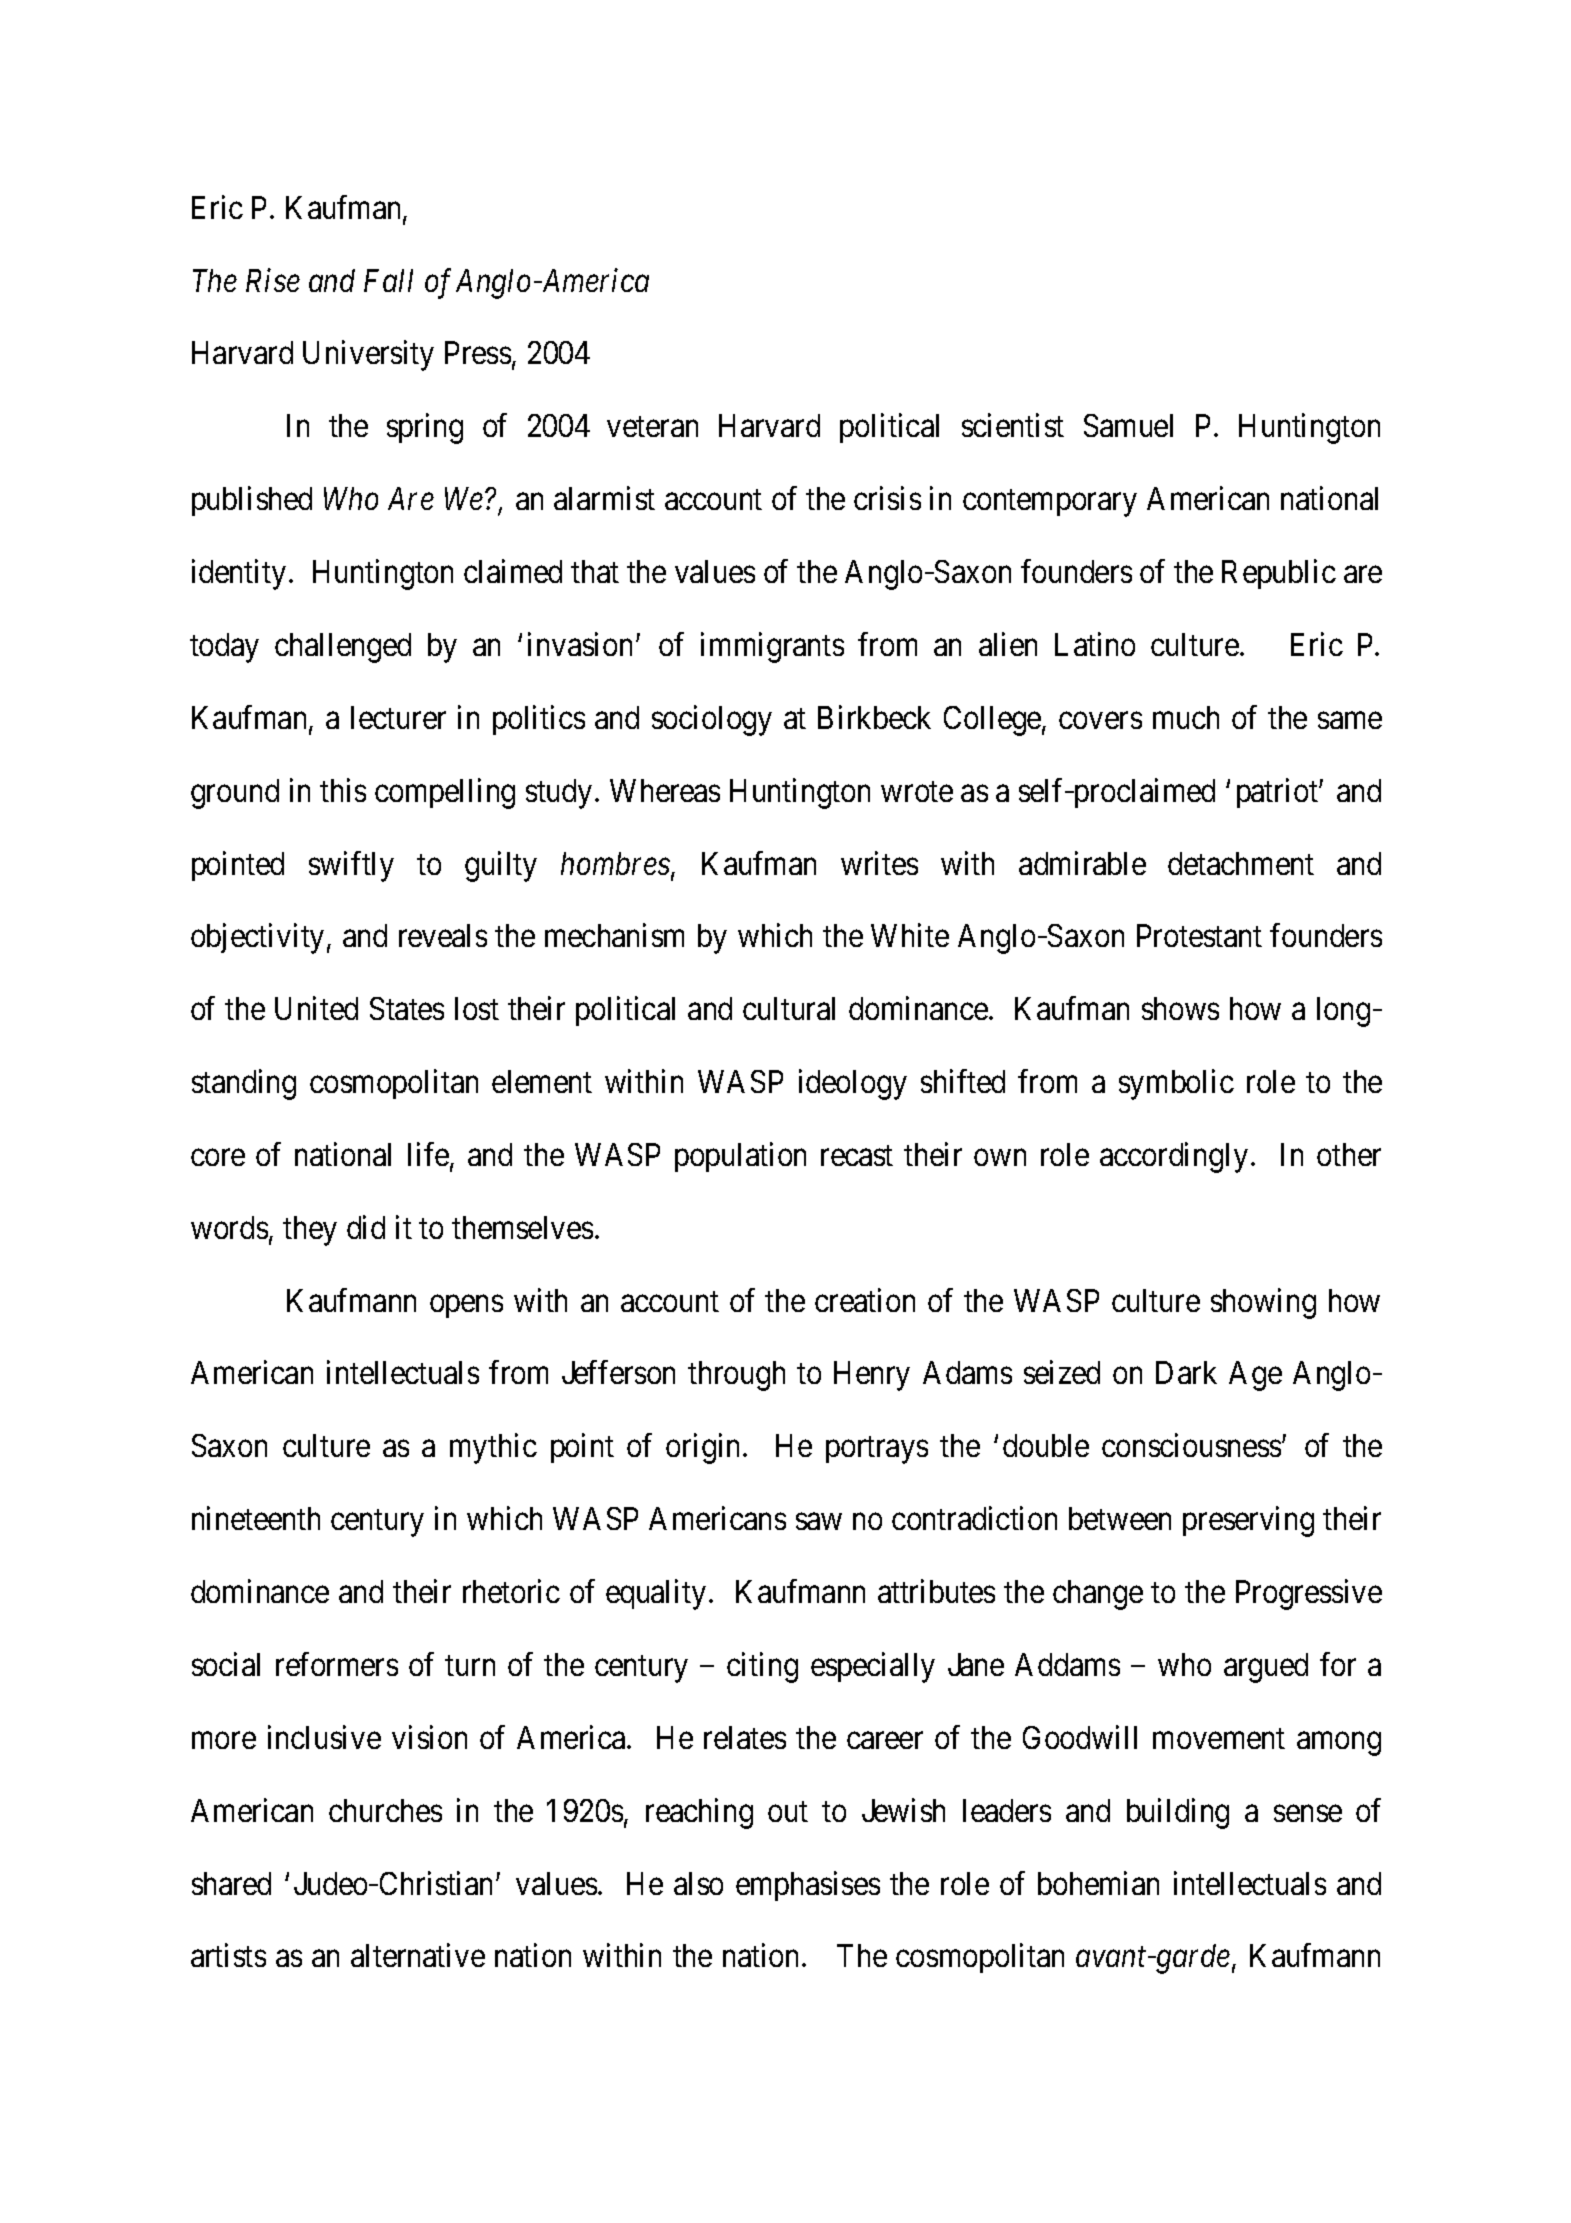 The width and height of the image is (1571, 2223). Describe the element at coordinates (712, 720) in the image. I see `sociology` at that location.
